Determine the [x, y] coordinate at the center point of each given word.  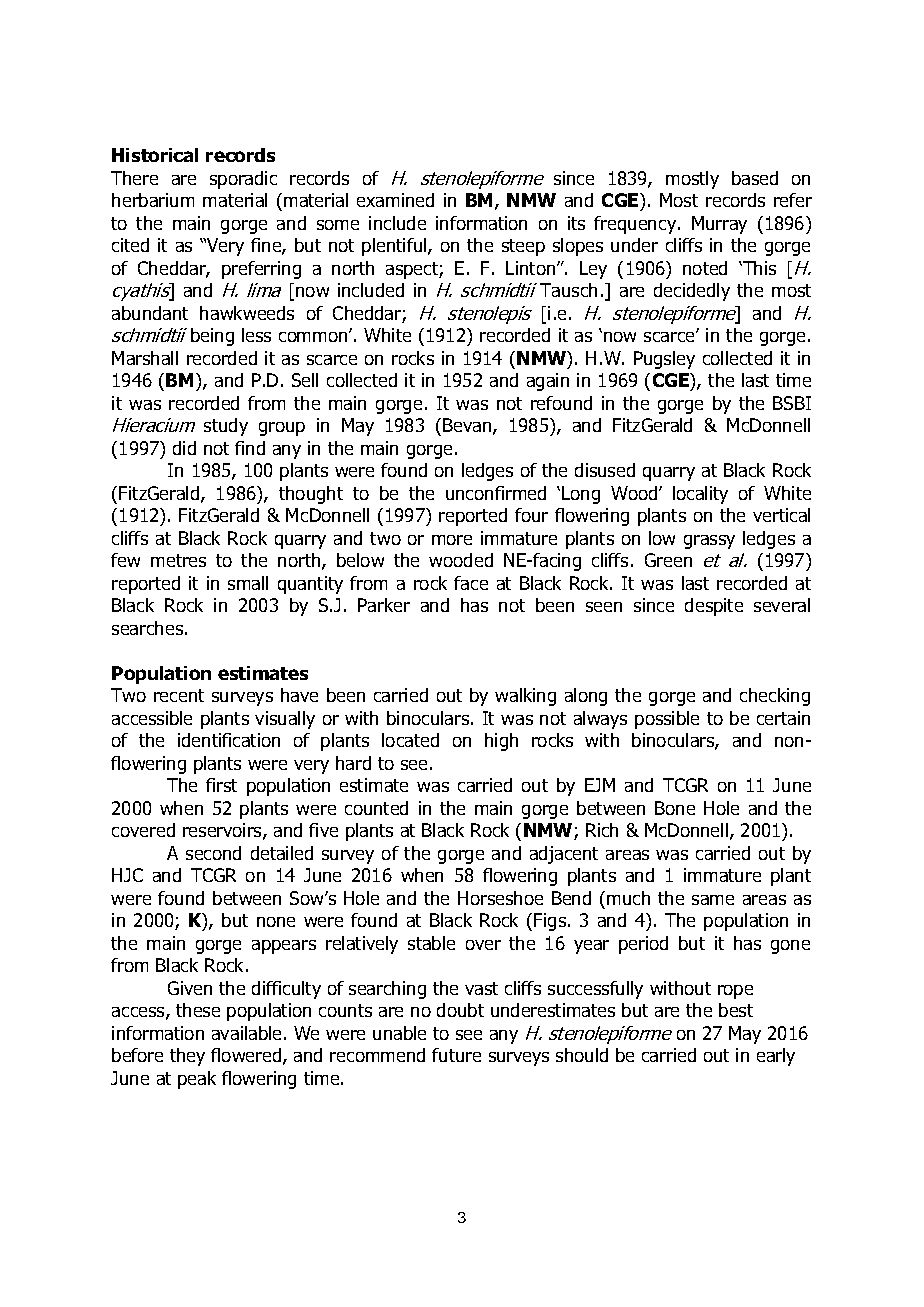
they [187, 1057]
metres [178, 560]
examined [395, 200]
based [755, 178]
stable [431, 943]
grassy [709, 542]
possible [667, 720]
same [713, 900]
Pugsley [664, 360]
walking [525, 697]
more [452, 540]
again [548, 382]
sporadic [243, 180]
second [213, 853]
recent [179, 695]
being [212, 337]
